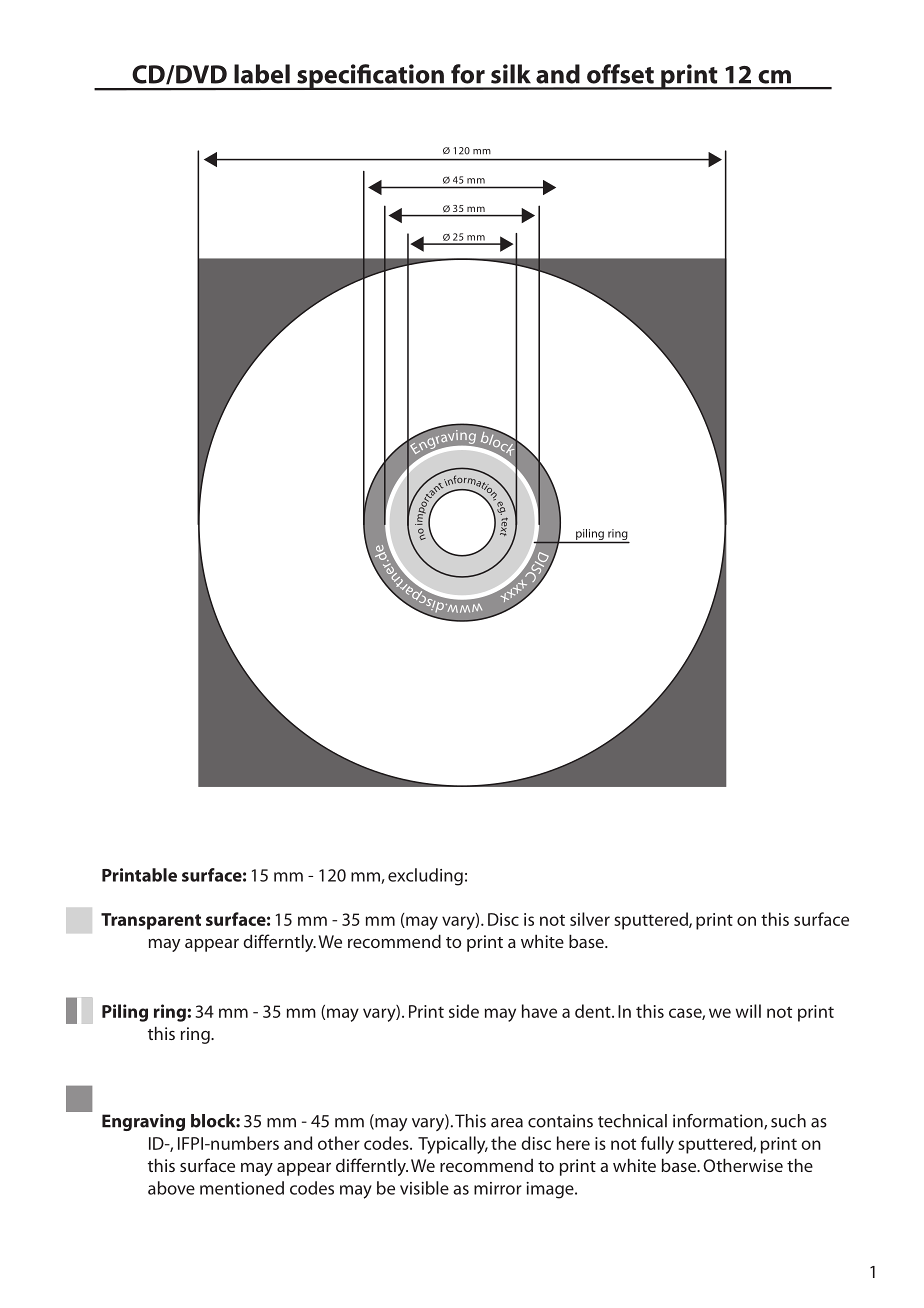  I want to click on excluding, so click(425, 877).
